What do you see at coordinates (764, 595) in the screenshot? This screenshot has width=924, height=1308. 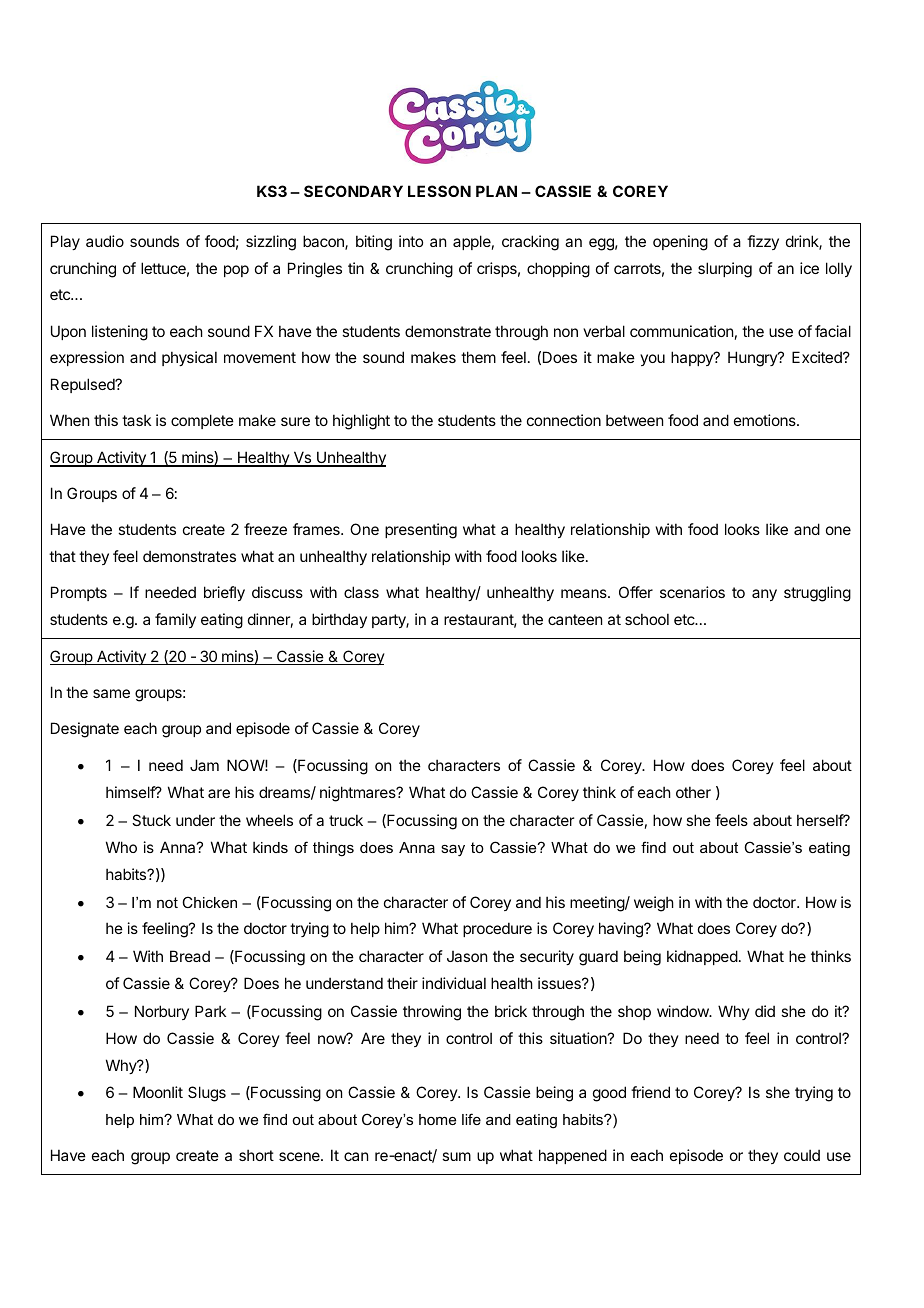 I see `any` at bounding box center [764, 595].
